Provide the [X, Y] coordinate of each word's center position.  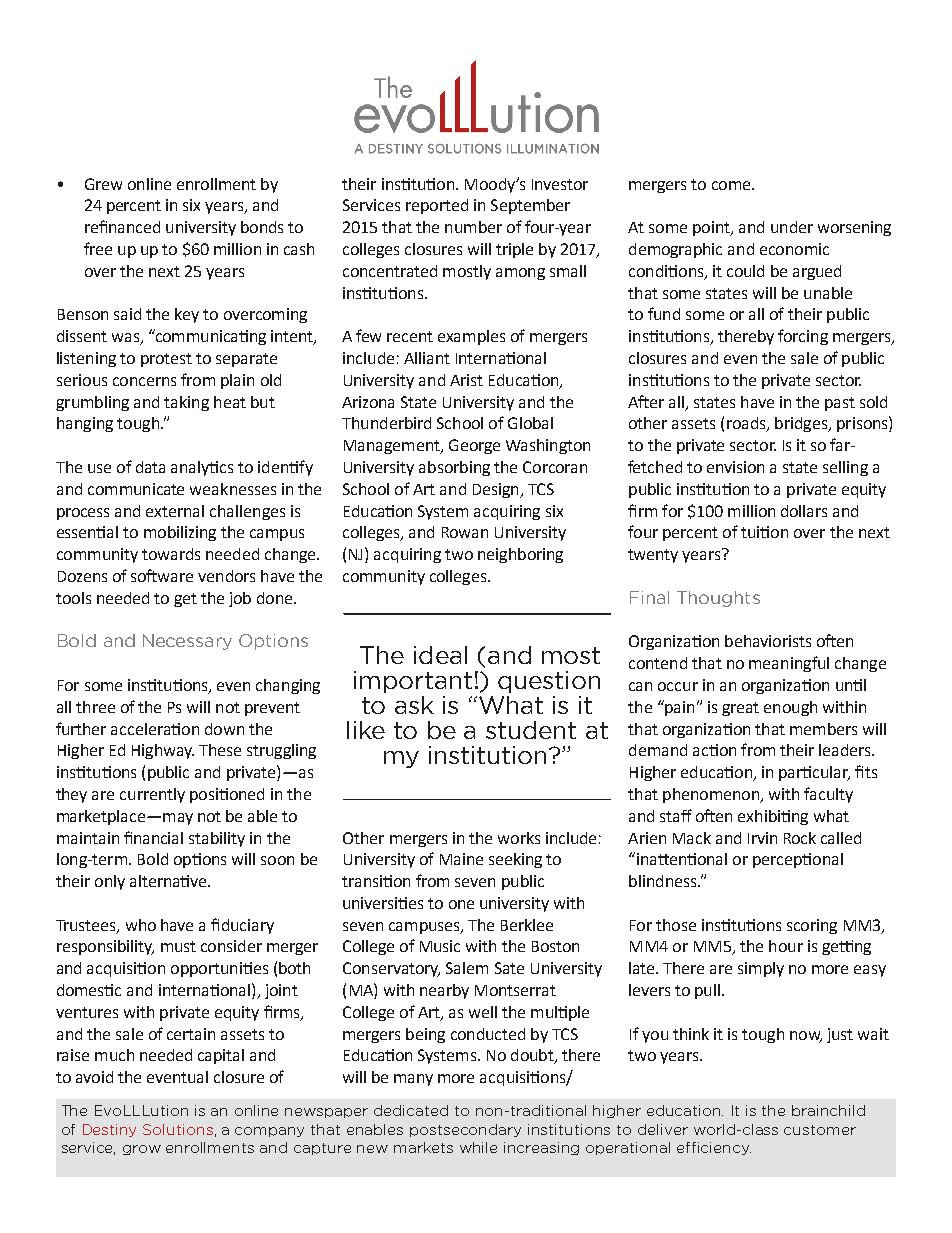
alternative [169, 881]
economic [794, 249]
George [474, 446]
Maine [461, 859]
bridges [802, 424]
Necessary [187, 642]
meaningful [789, 664]
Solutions [178, 1129]
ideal [440, 655]
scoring [812, 926]
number [473, 227]
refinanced [122, 226]
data [150, 467]
